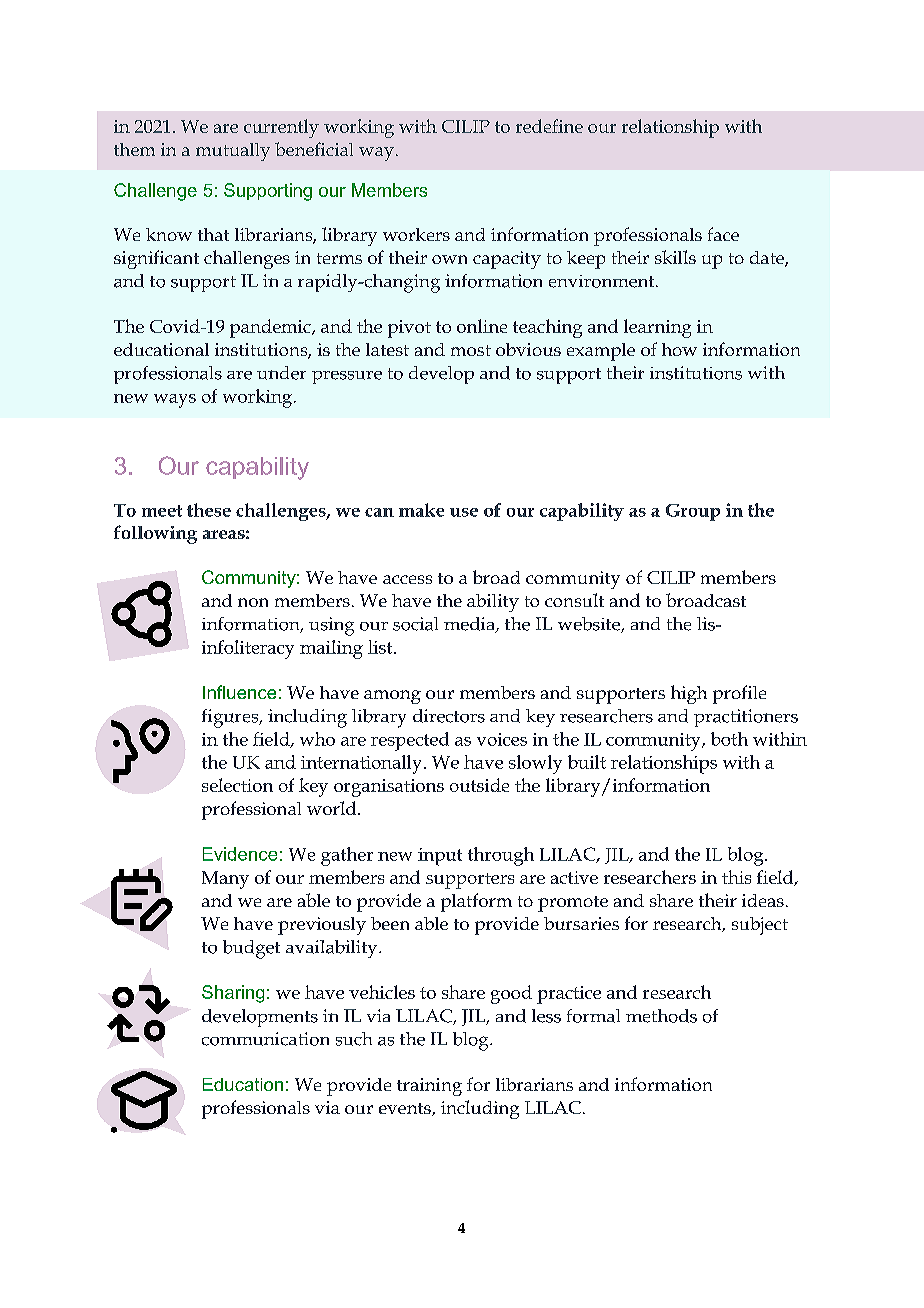 The width and height of the screenshot is (924, 1308). What do you see at coordinates (233, 152) in the screenshot?
I see `mutually` at bounding box center [233, 152].
